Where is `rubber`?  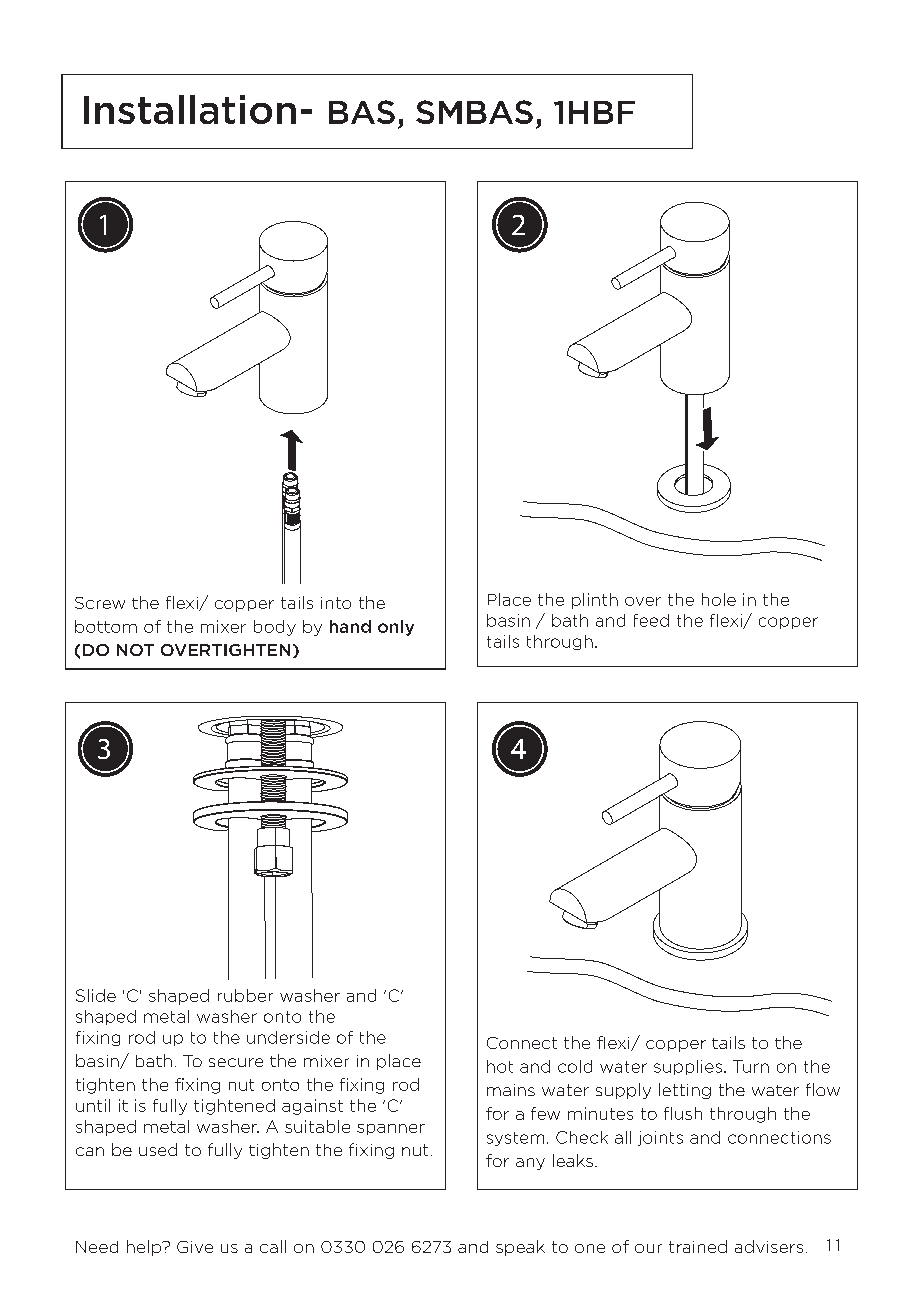
rubber is located at coordinates (245, 995).
